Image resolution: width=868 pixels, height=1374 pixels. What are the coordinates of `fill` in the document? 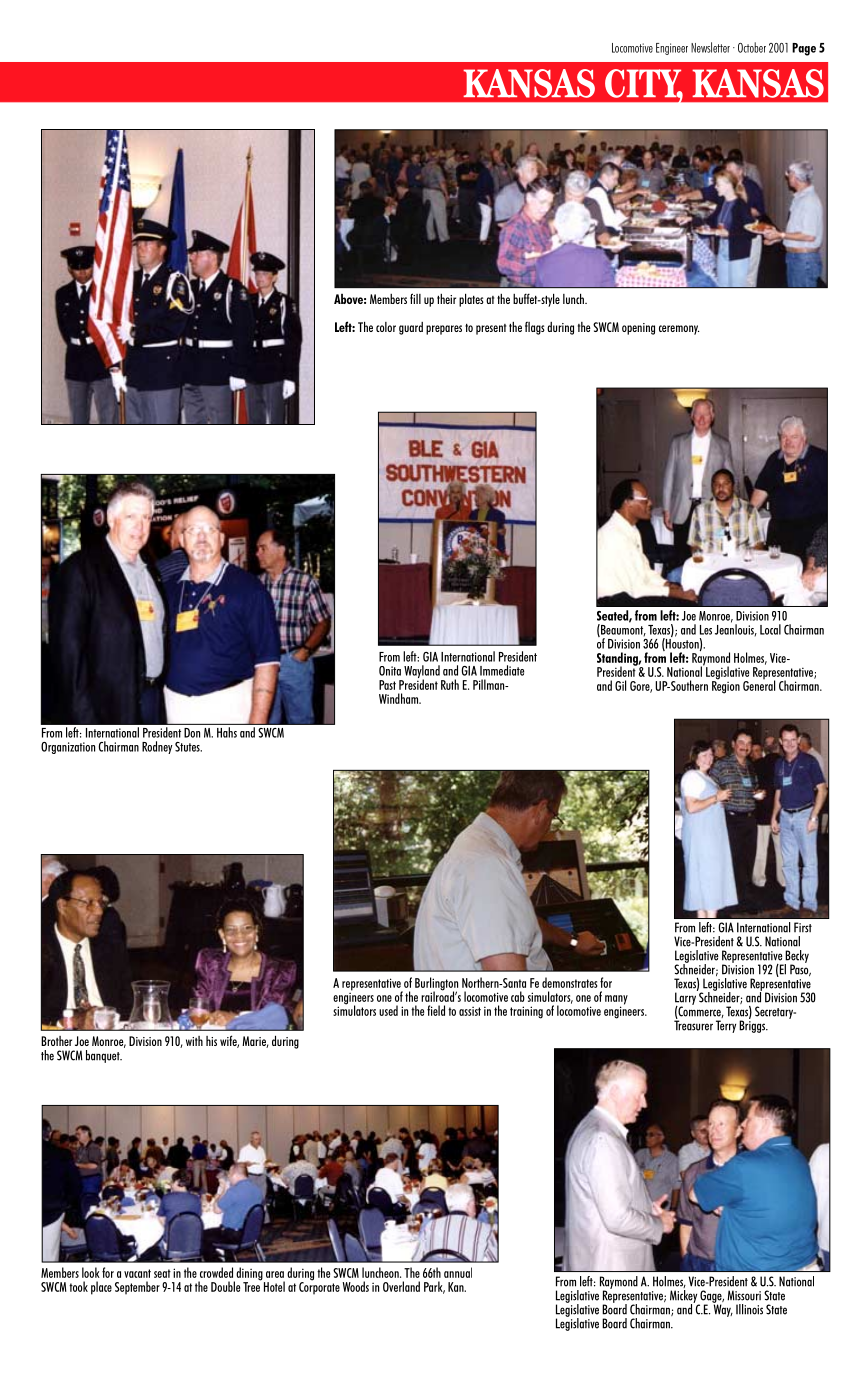 It's located at (415, 298).
